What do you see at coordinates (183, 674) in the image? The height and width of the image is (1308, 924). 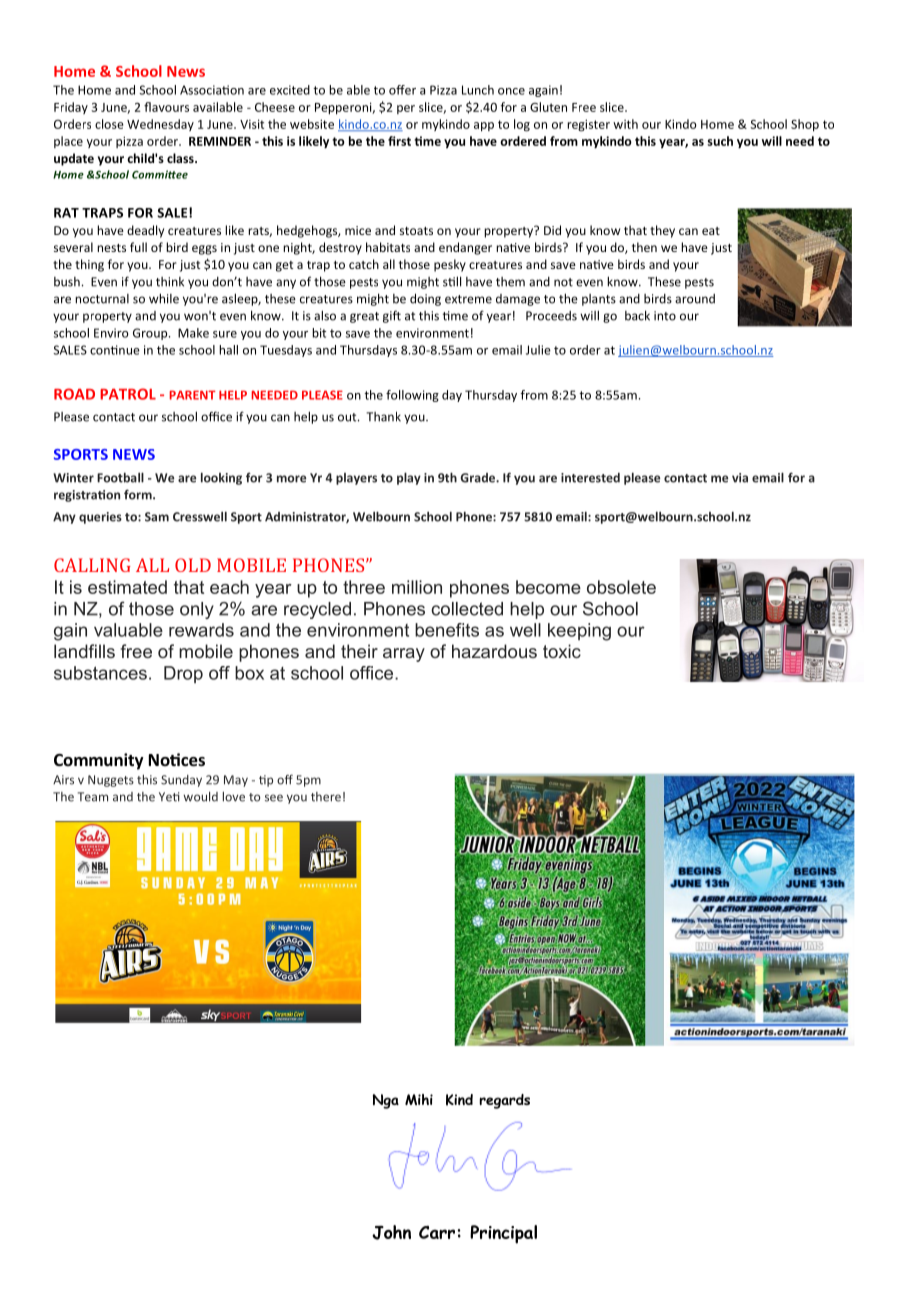 I see `Drop` at bounding box center [183, 674].
